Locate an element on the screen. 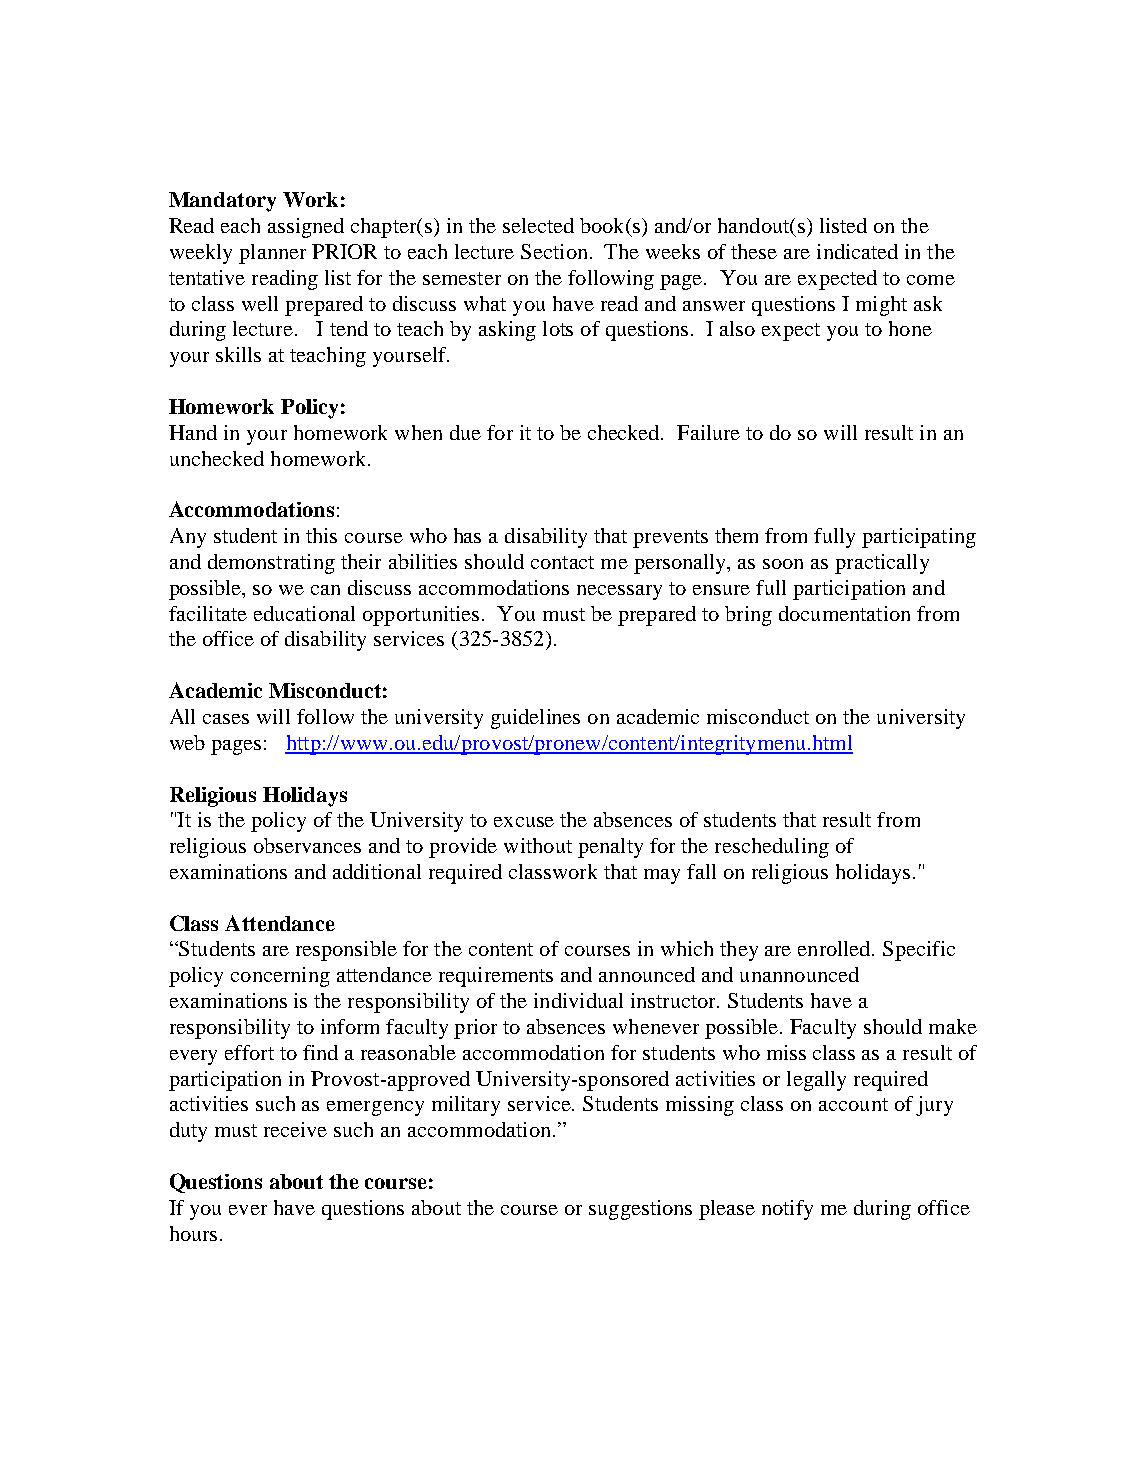 The image size is (1146, 1483). without is located at coordinates (538, 845).
